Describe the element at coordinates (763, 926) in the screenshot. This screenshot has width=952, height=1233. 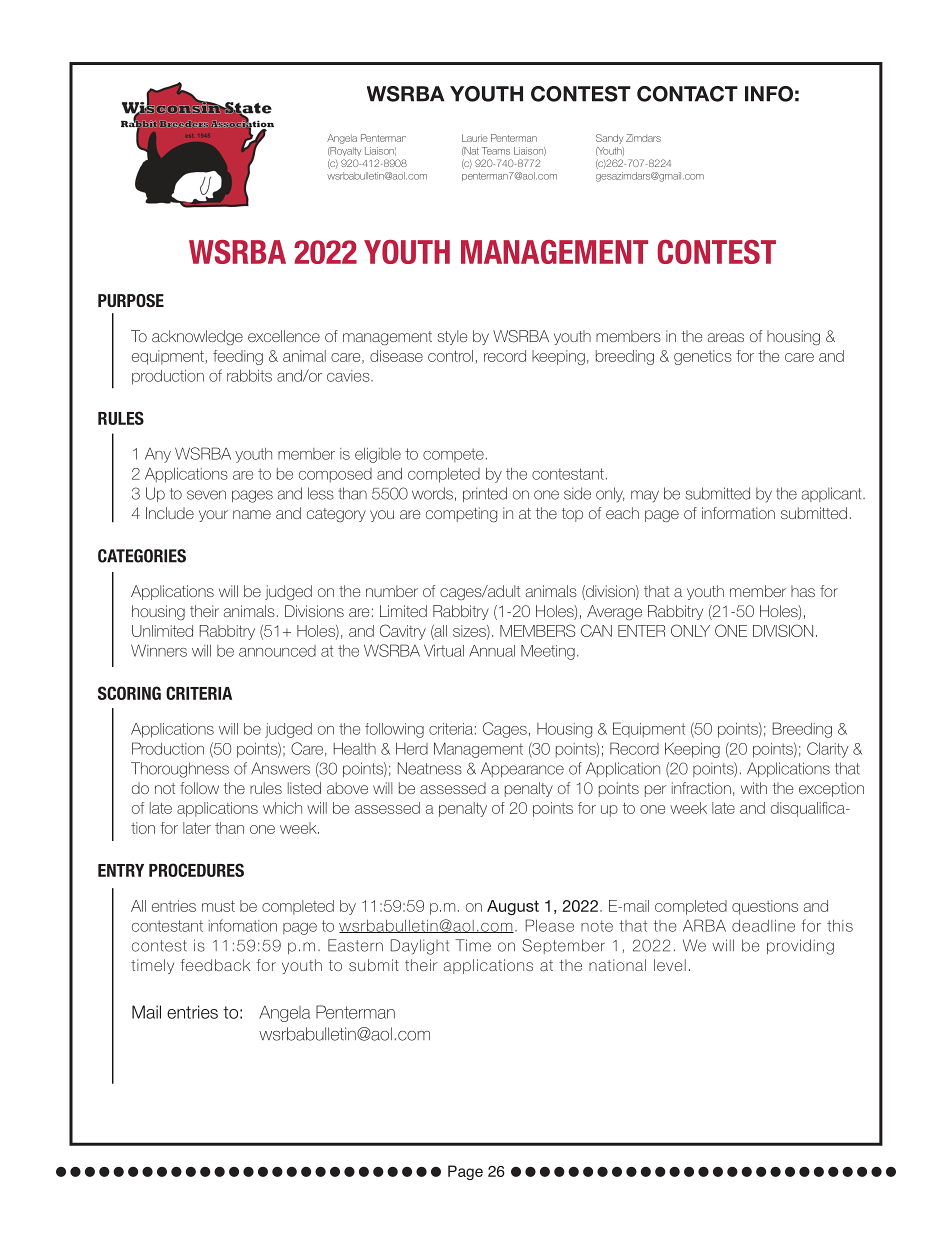
I see `deadline` at that location.
